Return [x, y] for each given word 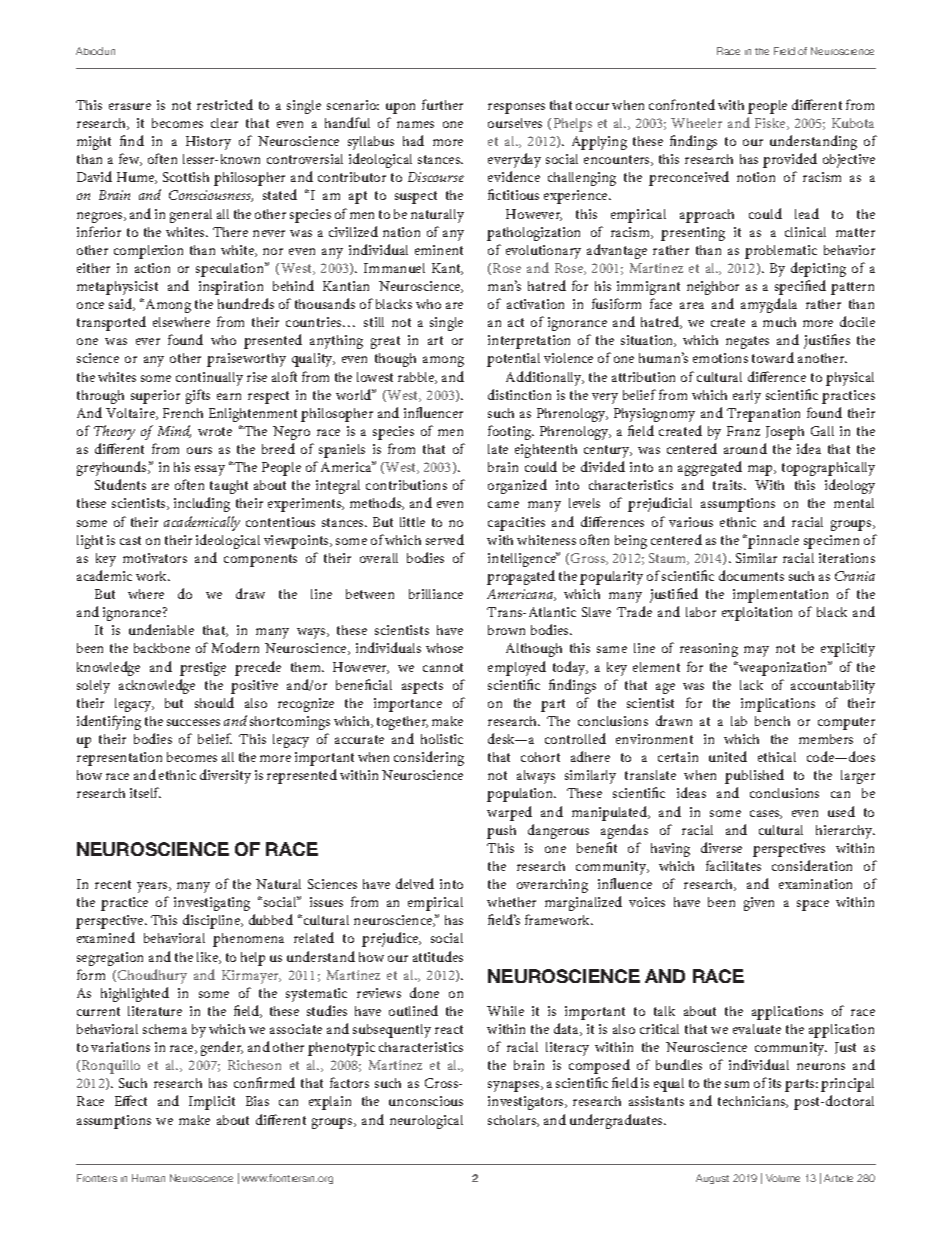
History [208, 143]
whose [444, 648]
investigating [212, 904]
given [759, 904]
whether [511, 902]
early [747, 397]
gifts [198, 396]
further [442, 104]
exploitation [757, 614]
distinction [519, 394]
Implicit [212, 1103]
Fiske [771, 124]
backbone [162, 648]
